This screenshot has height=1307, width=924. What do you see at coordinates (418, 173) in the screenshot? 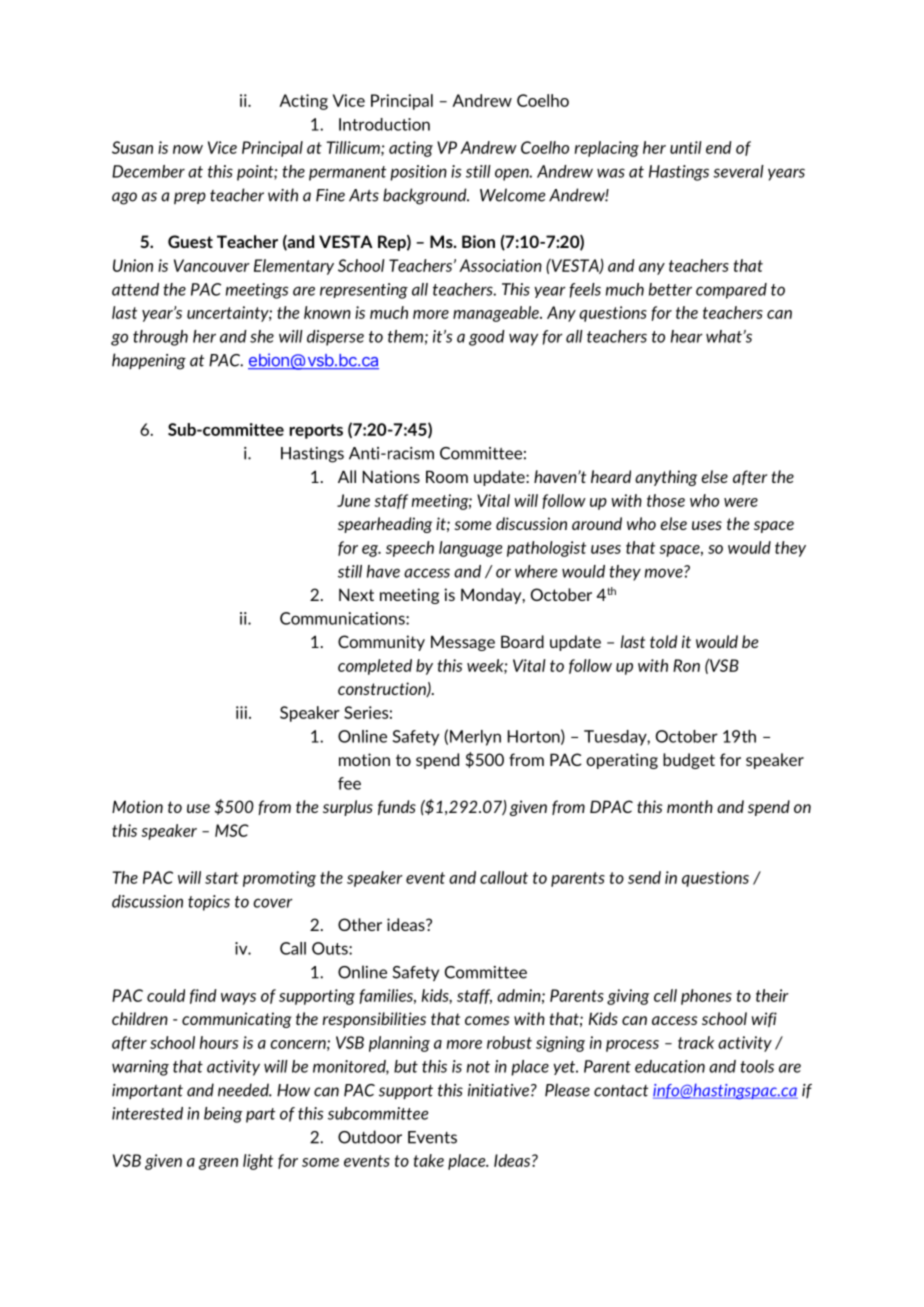
I see `position` at bounding box center [418, 173].
